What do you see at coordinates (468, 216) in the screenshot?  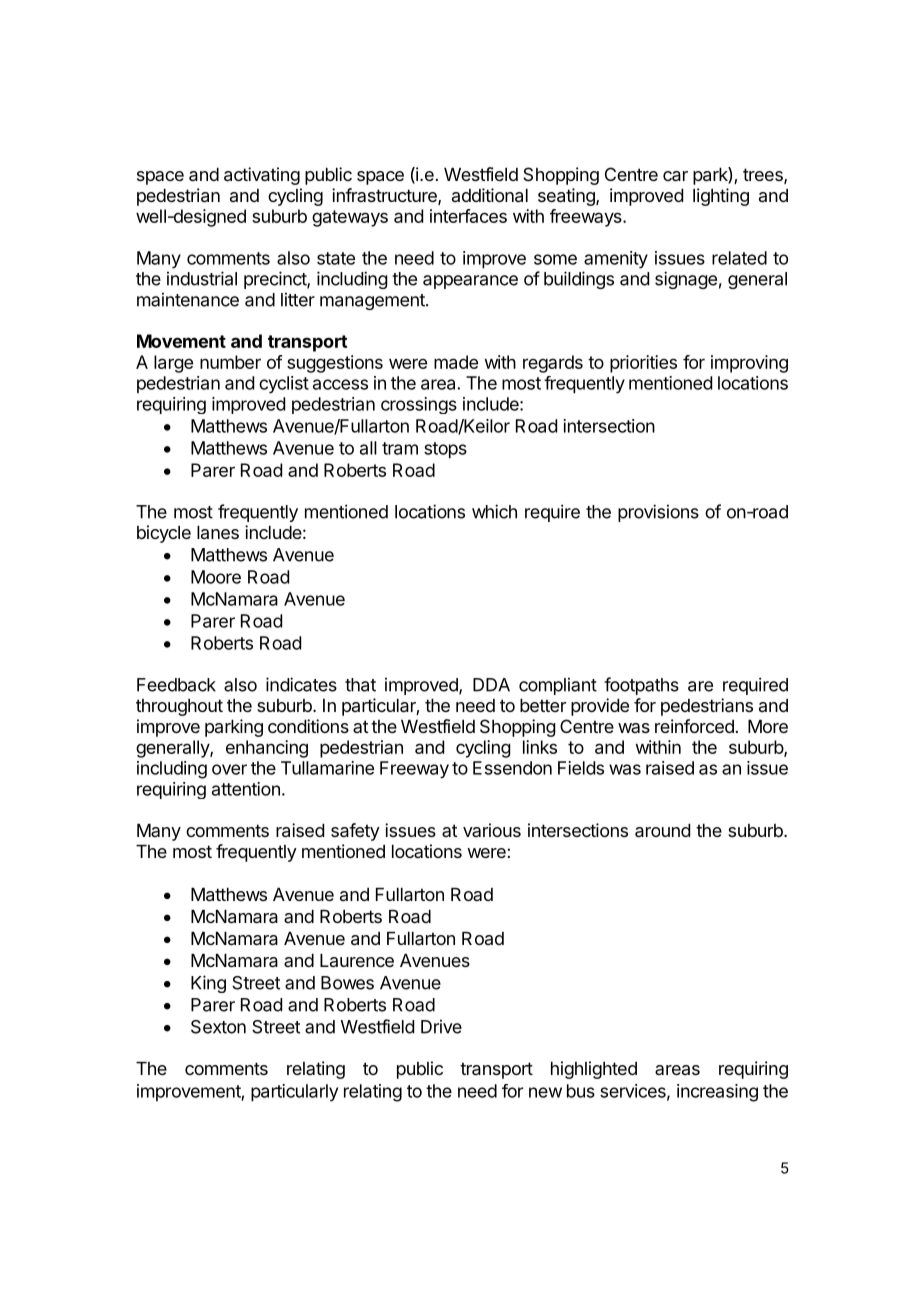 I see `interfaces` at bounding box center [468, 216].
